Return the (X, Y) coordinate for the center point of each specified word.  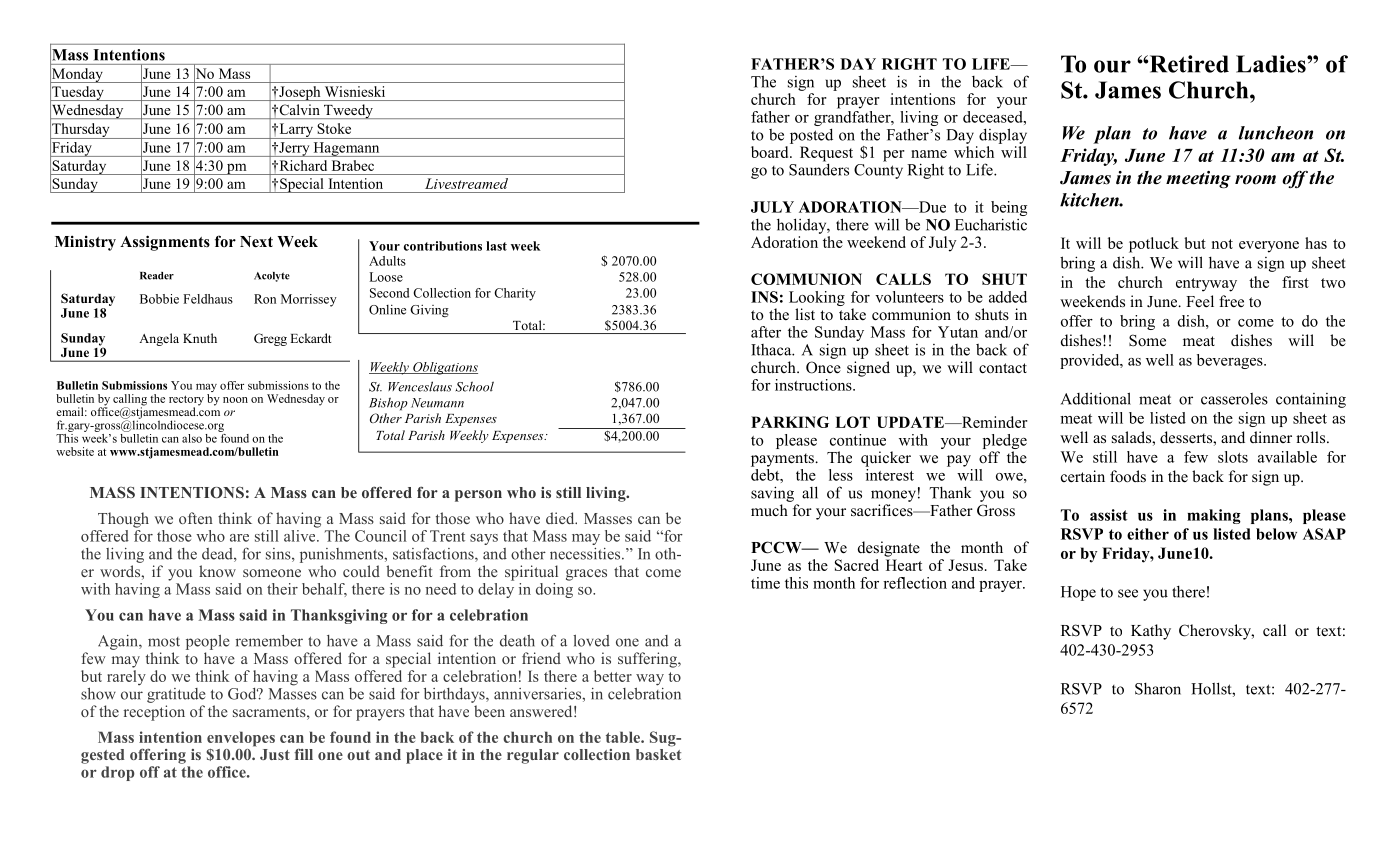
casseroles (1234, 399)
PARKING (790, 422)
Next (256, 242)
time (765, 583)
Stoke (334, 128)
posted (811, 136)
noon (235, 400)
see (1128, 593)
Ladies (1272, 64)
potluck (1154, 245)
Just (275, 754)
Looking (817, 298)
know (217, 571)
